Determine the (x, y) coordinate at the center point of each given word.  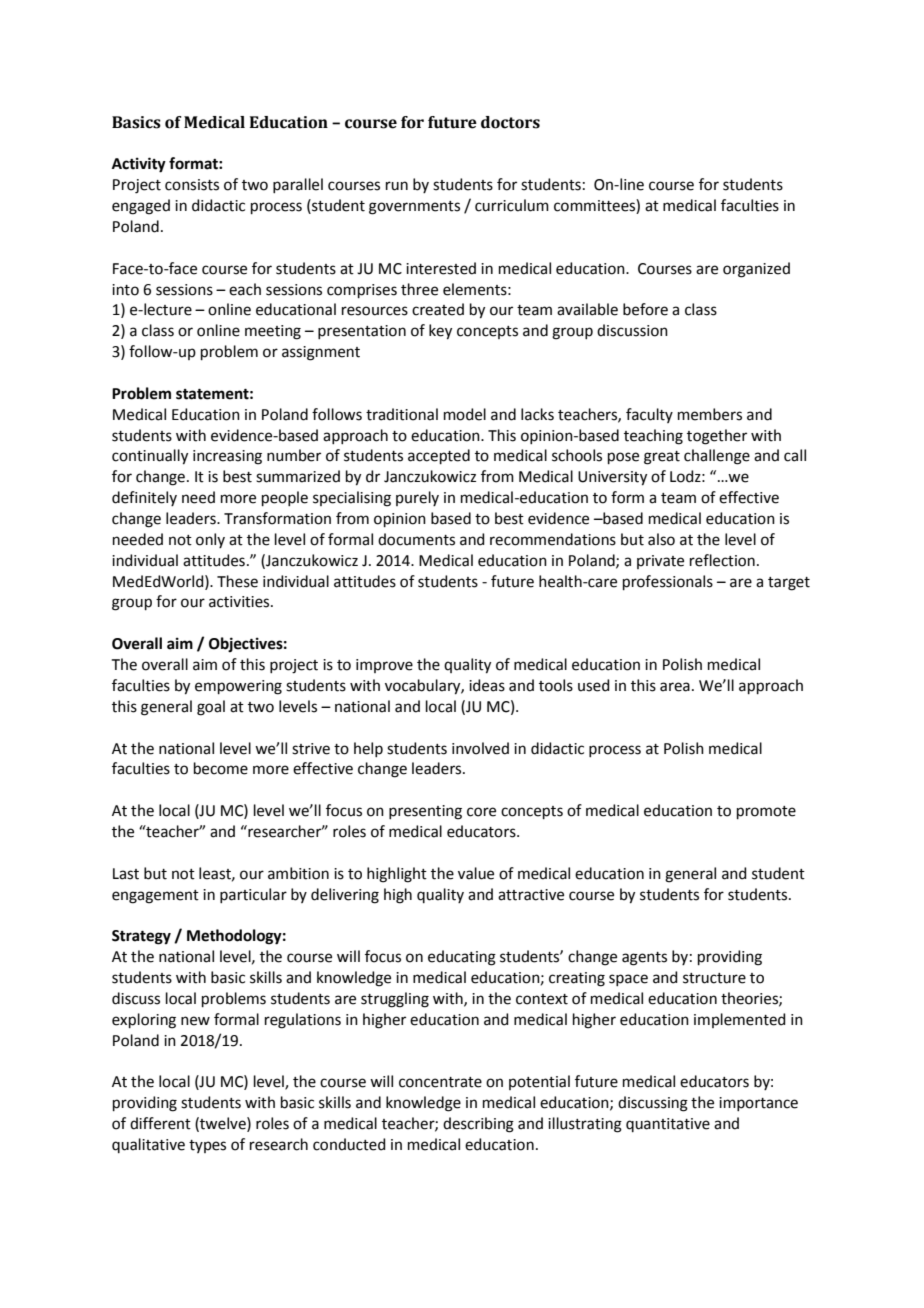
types (207, 1146)
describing (478, 1125)
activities (240, 602)
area (675, 687)
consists (192, 185)
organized (756, 270)
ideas (487, 685)
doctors (510, 122)
